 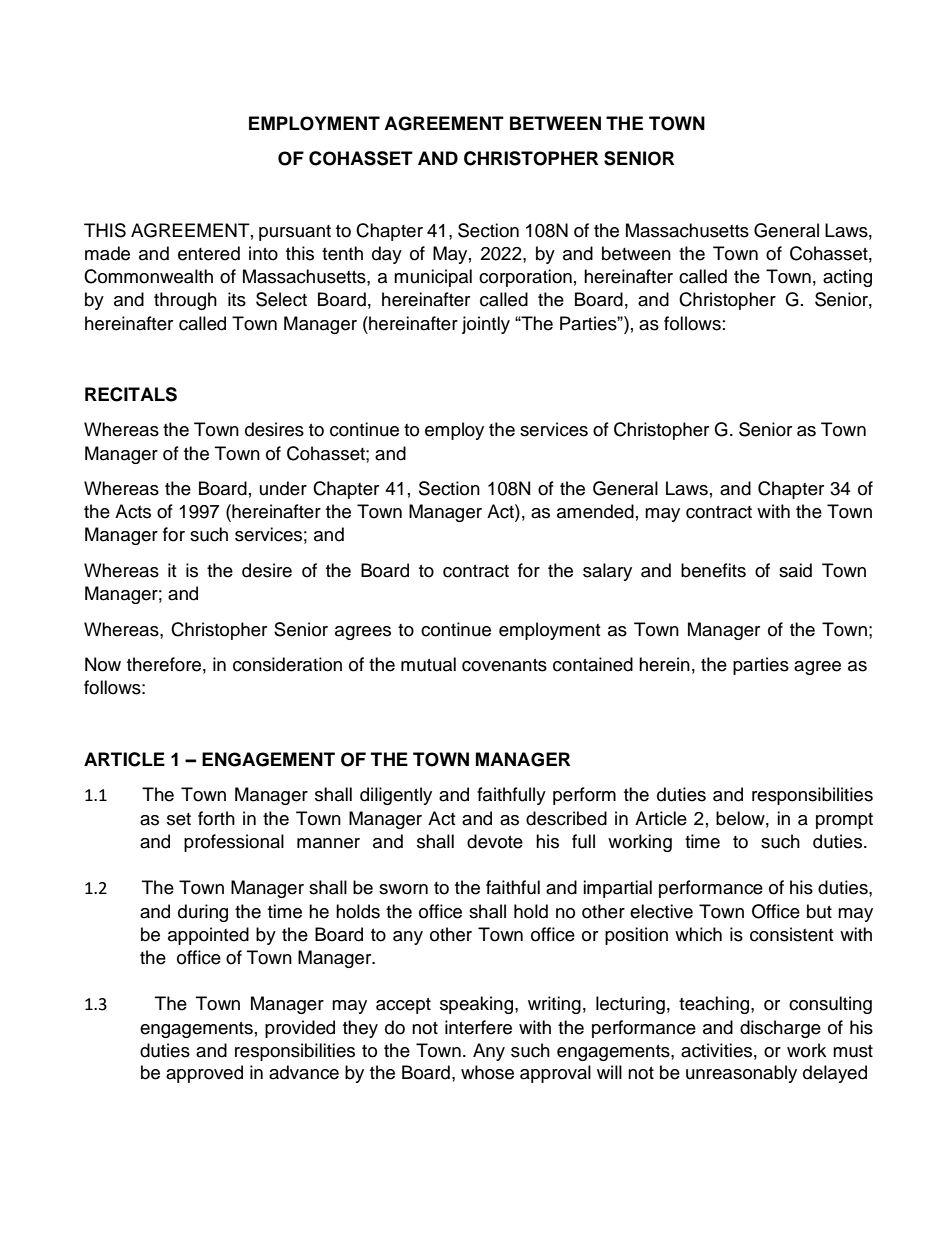 What do you see at coordinates (504, 665) in the image?
I see `covenants` at bounding box center [504, 665].
